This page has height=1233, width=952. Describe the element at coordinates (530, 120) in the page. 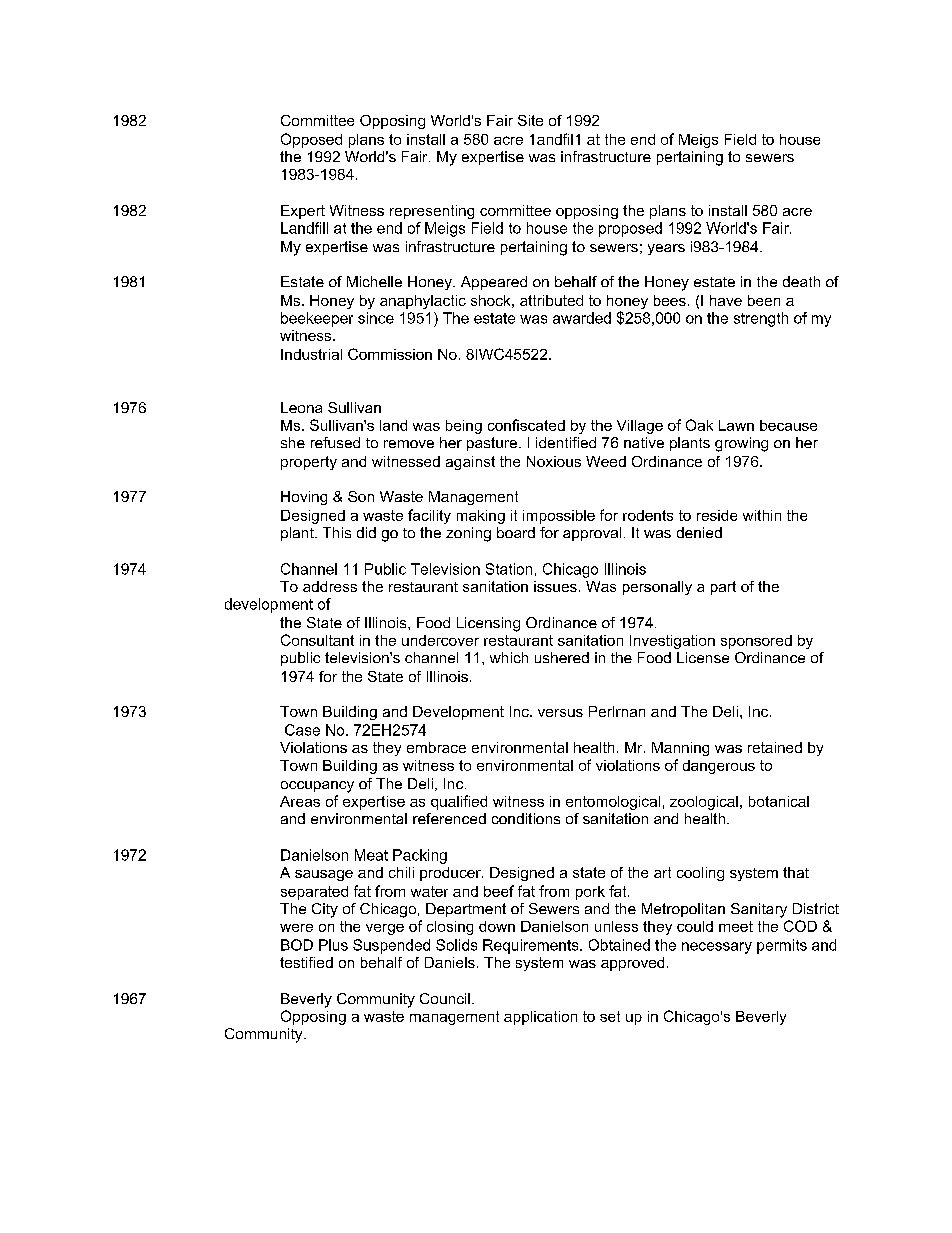

I see `Site` at that location.
